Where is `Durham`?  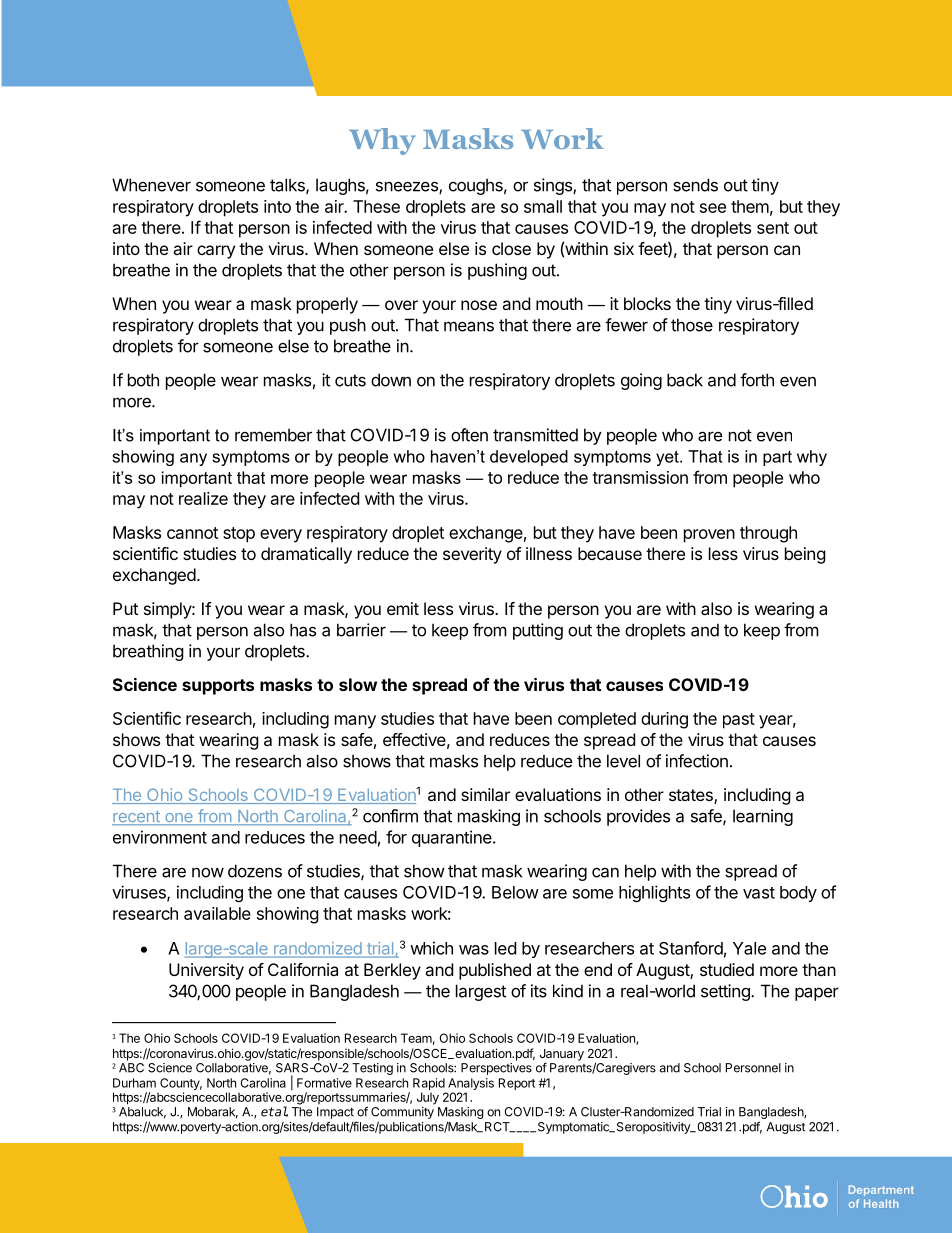
Durham is located at coordinates (134, 1083).
